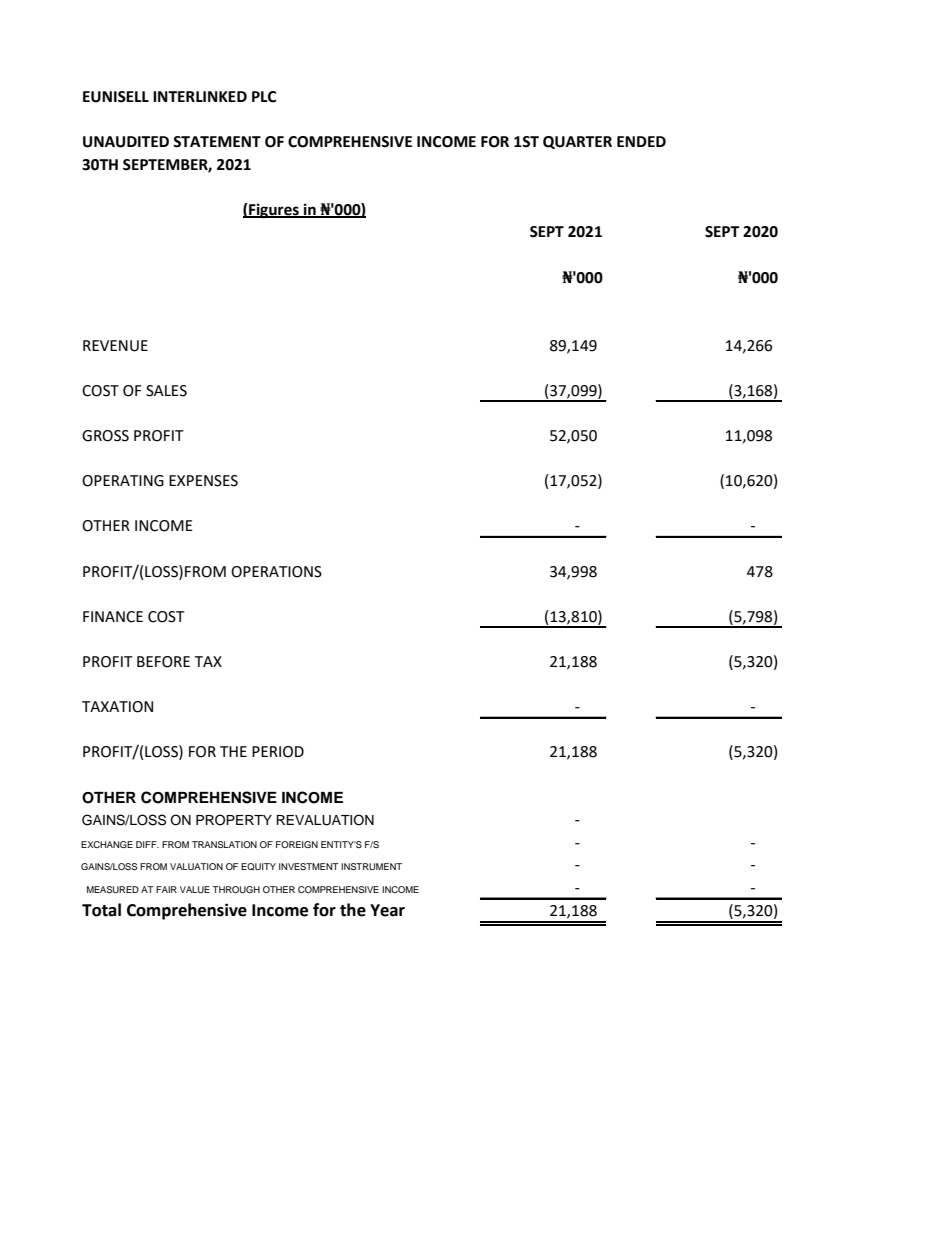  I want to click on OPERATIONS, so click(276, 572).
